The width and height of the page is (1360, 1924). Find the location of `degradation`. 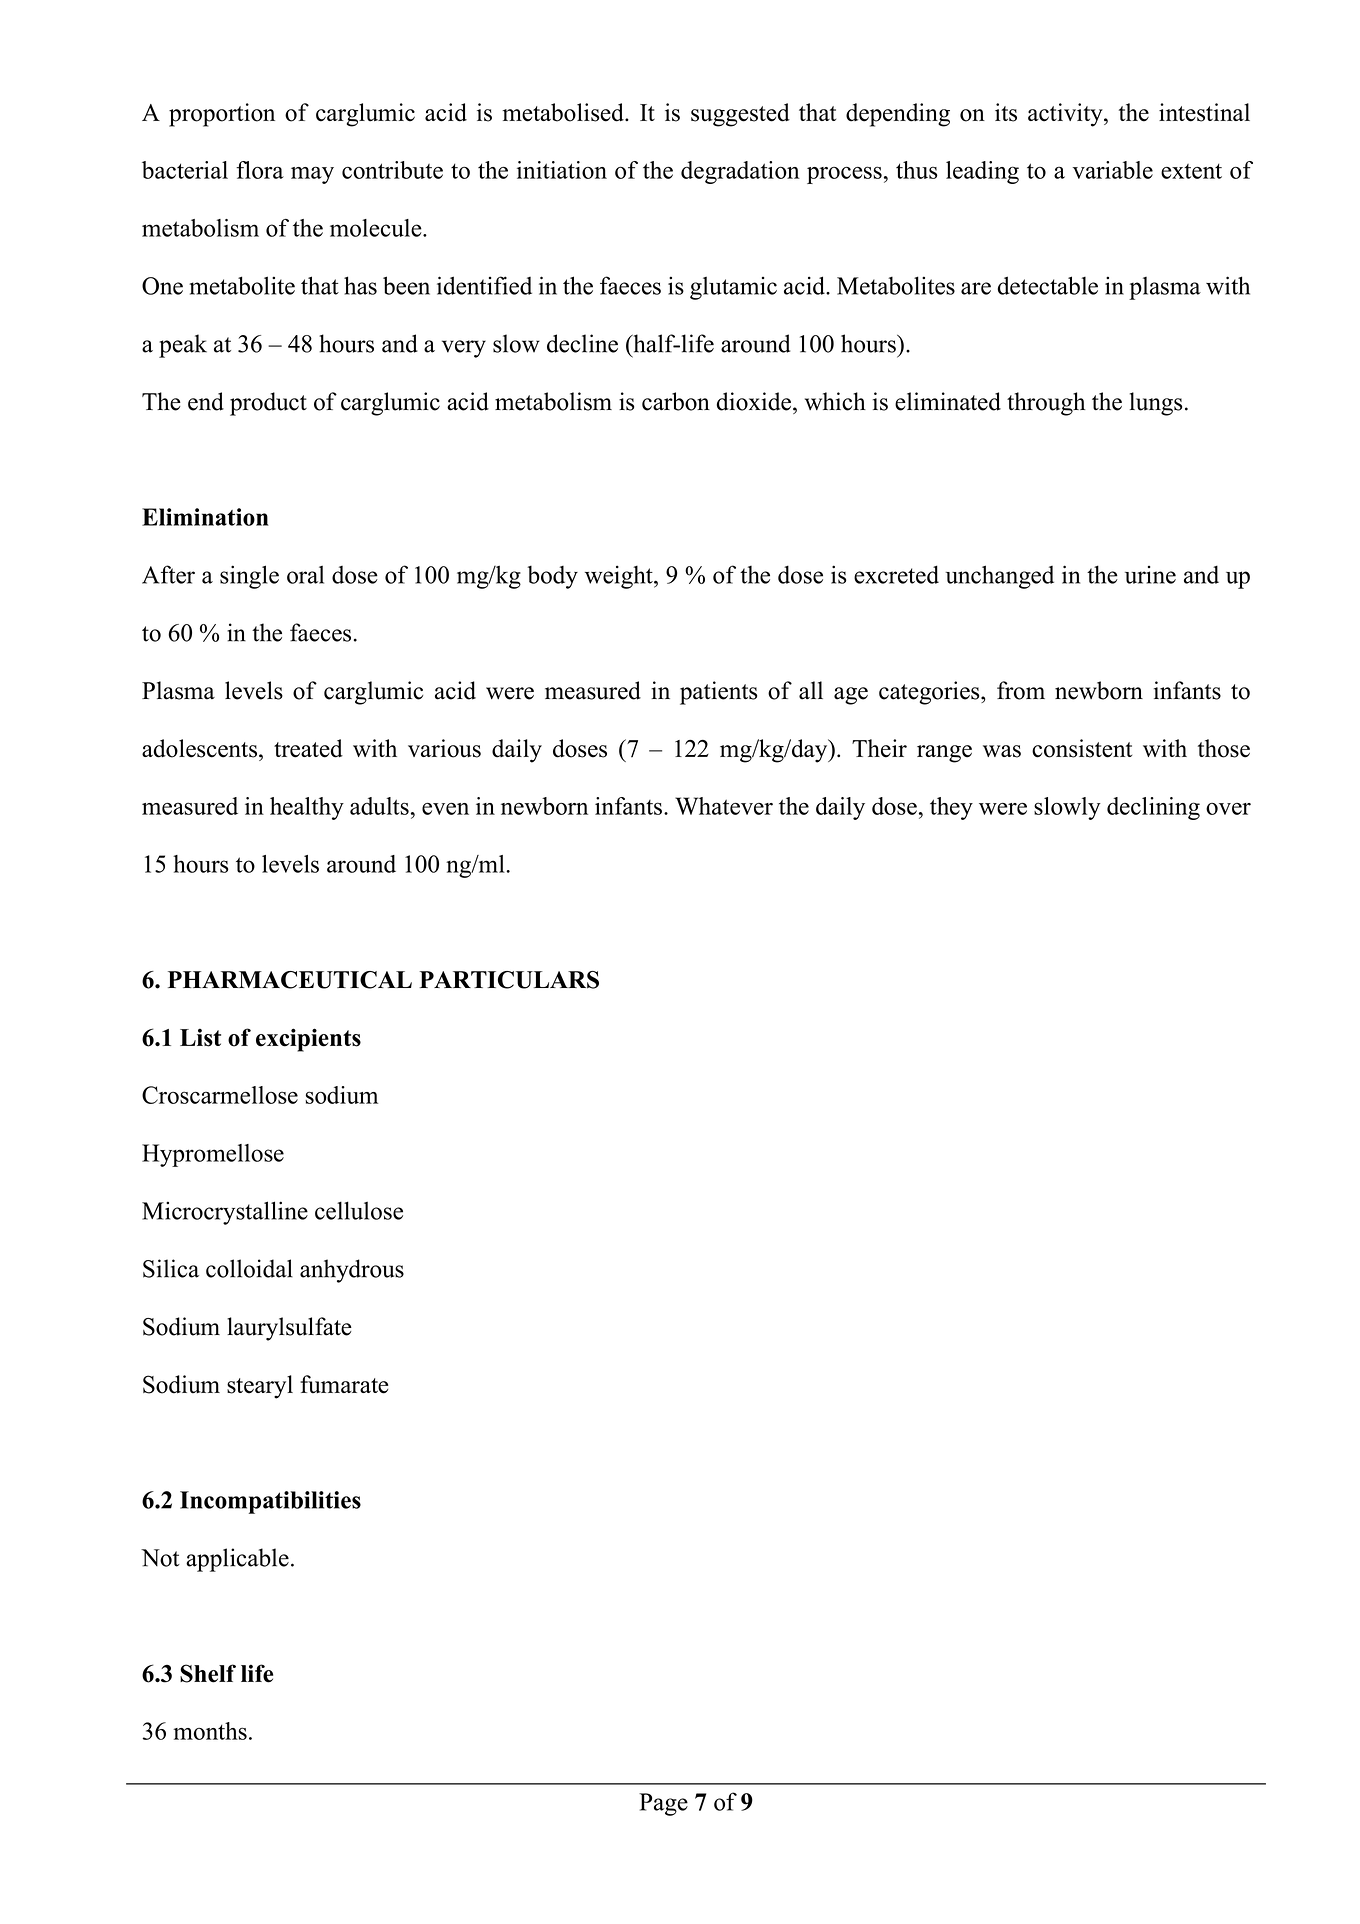

degradation is located at coordinates (740, 172).
